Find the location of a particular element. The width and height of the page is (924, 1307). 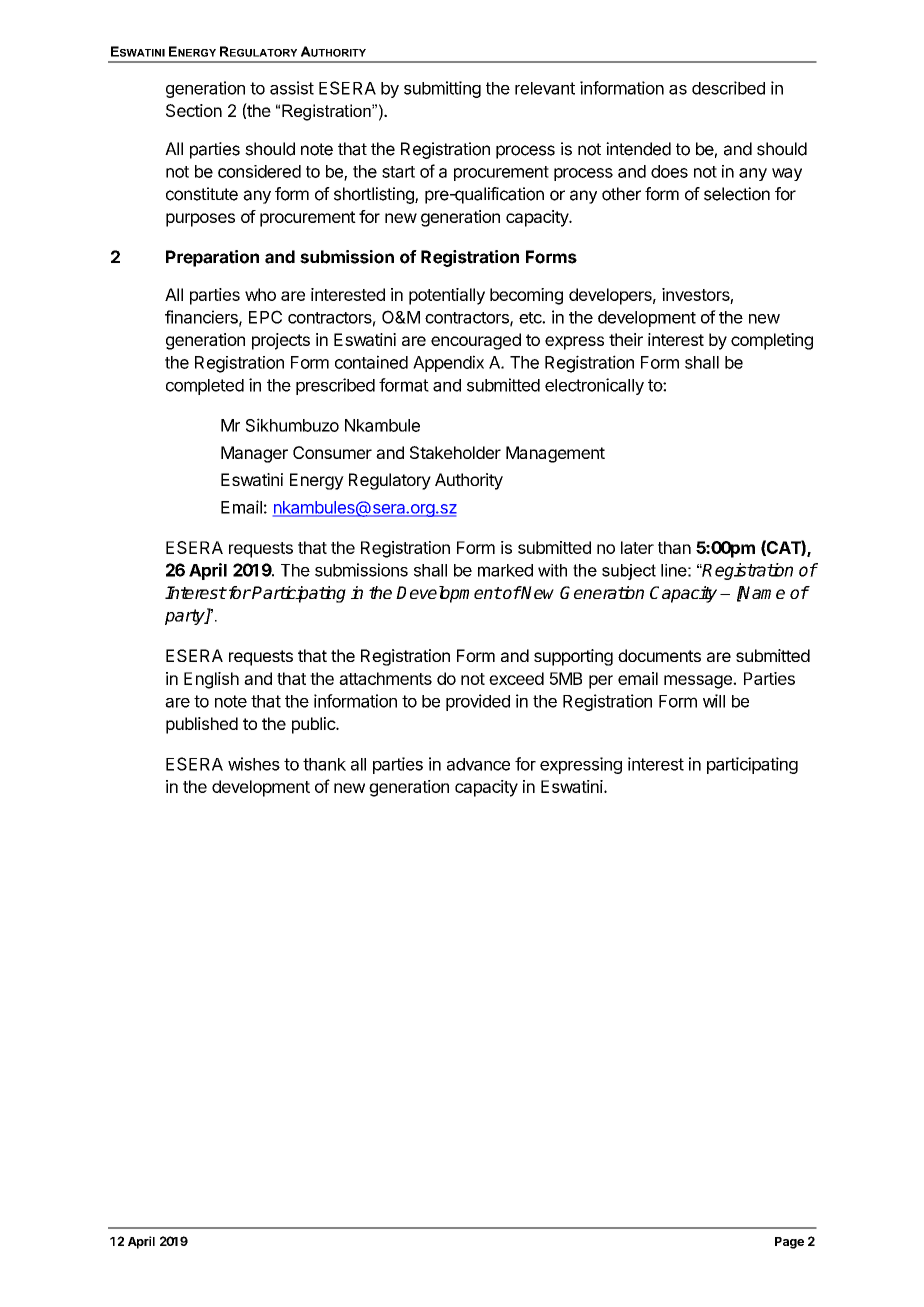

wishes is located at coordinates (254, 764).
